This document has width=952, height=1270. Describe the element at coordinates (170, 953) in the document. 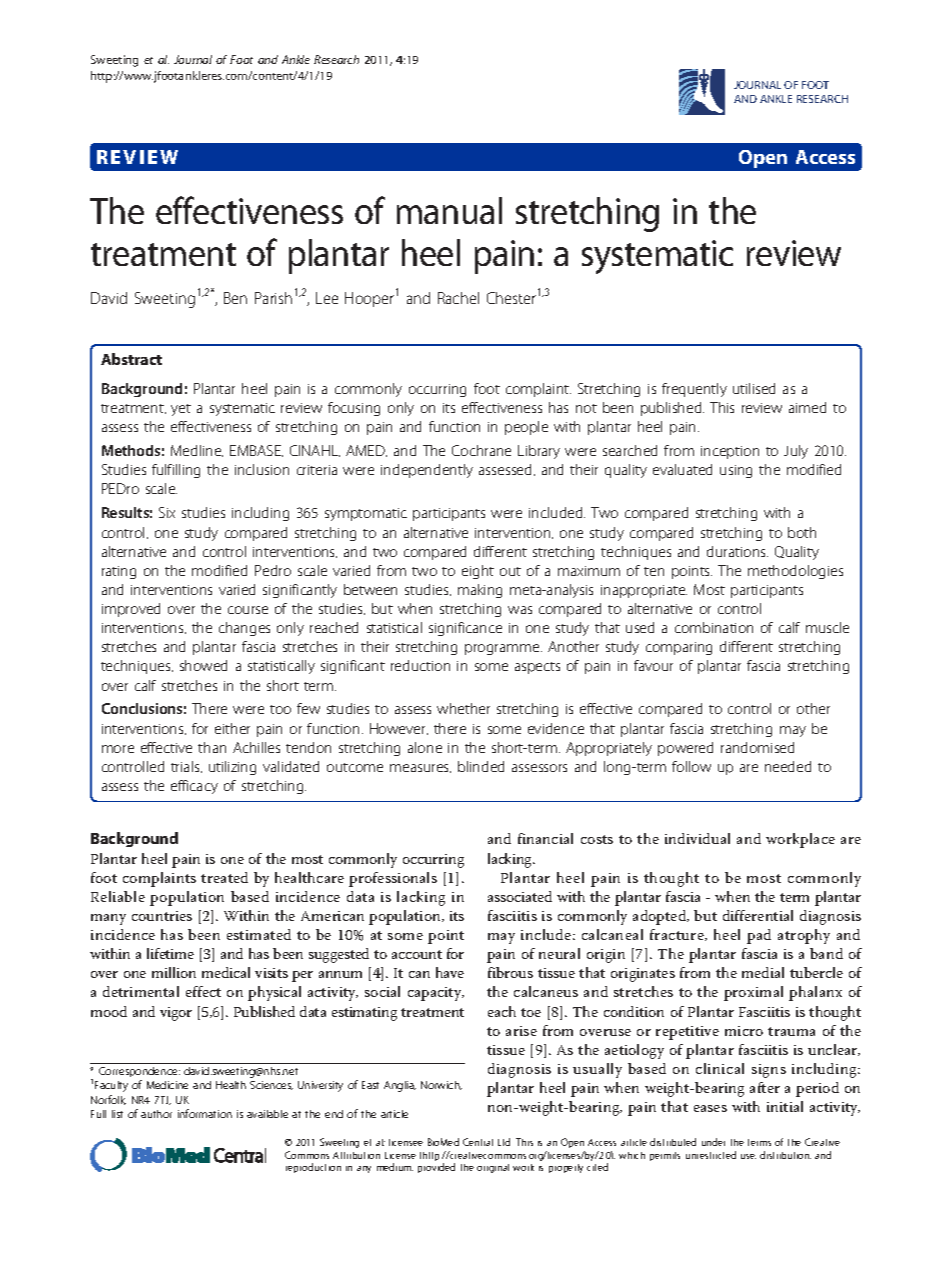

I see `lifetime` at that location.
